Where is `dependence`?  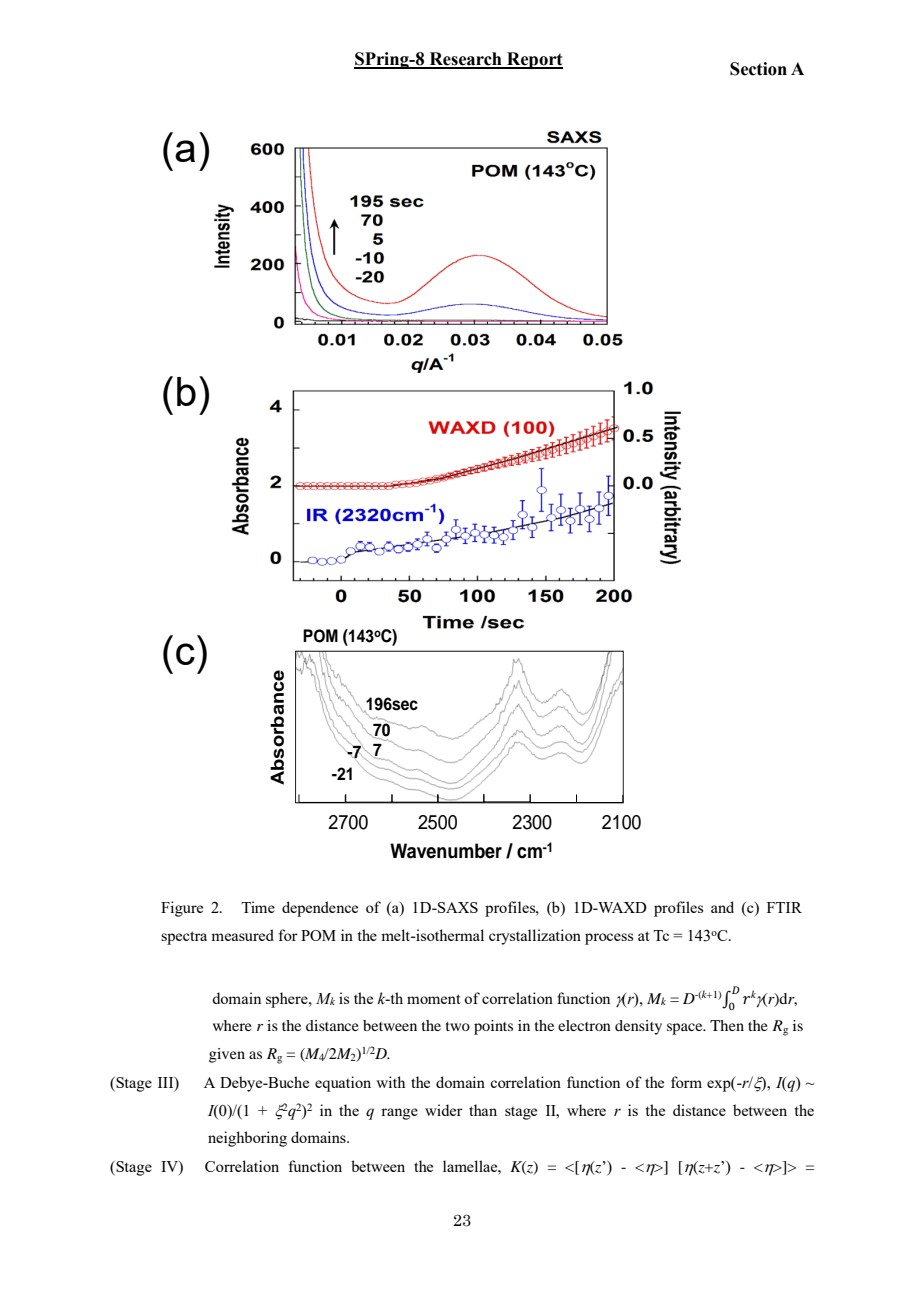 dependence is located at coordinates (320, 909).
